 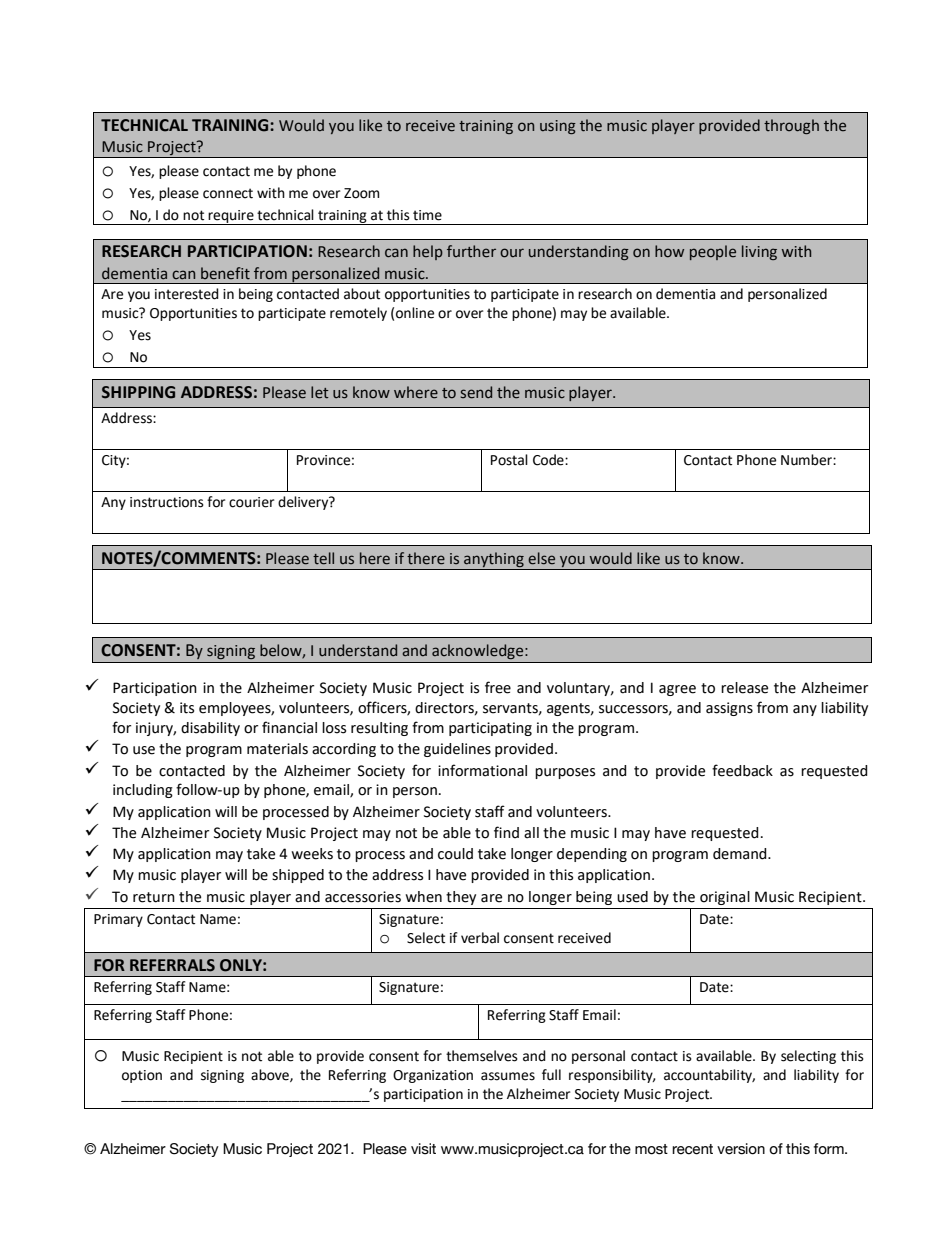 What do you see at coordinates (791, 126) in the image?
I see `through` at bounding box center [791, 126].
